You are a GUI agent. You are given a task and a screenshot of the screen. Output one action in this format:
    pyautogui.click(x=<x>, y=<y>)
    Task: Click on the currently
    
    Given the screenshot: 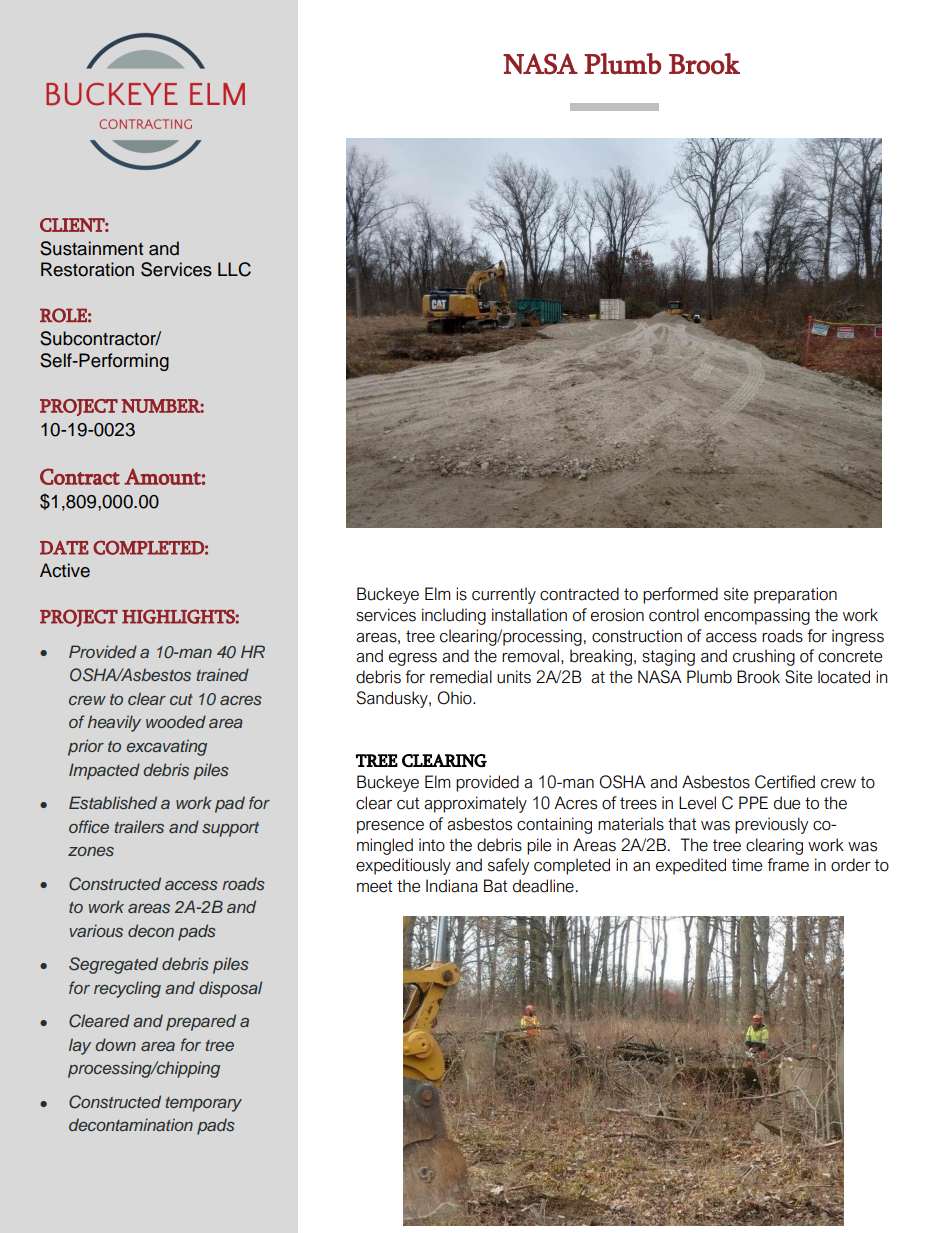 What is the action you would take?
    pyautogui.click(x=504, y=595)
